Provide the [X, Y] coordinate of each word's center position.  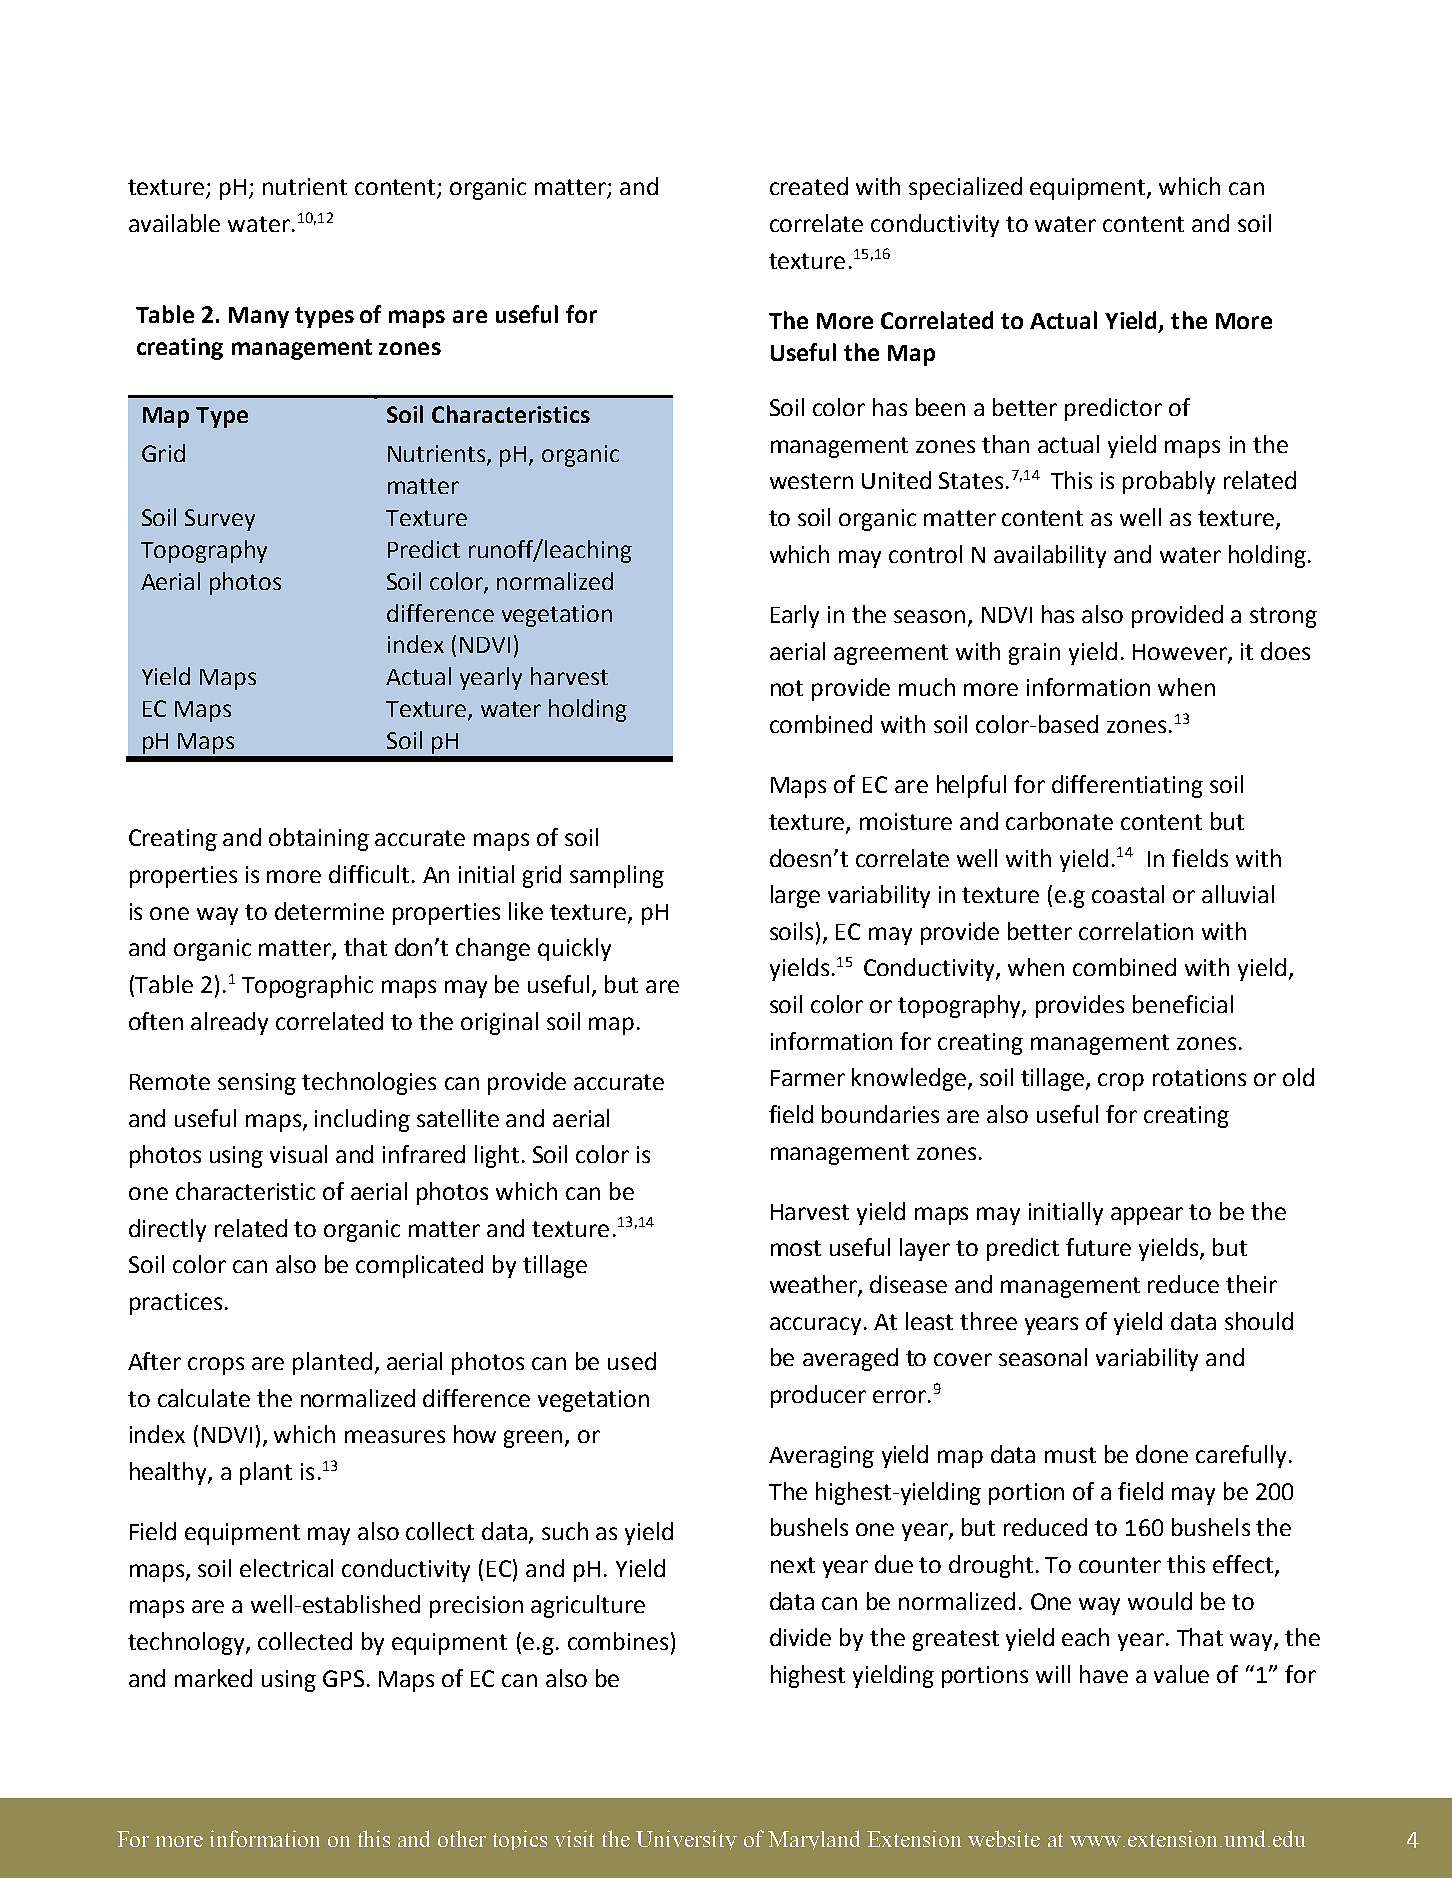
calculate [204, 1398]
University [686, 1840]
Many [259, 317]
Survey [220, 520]
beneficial [1183, 1004]
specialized [965, 188]
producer [818, 1396]
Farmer [808, 1078]
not [787, 688]
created [809, 186]
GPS [343, 1678]
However [1181, 653]
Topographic [307, 986]
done [1162, 1454]
